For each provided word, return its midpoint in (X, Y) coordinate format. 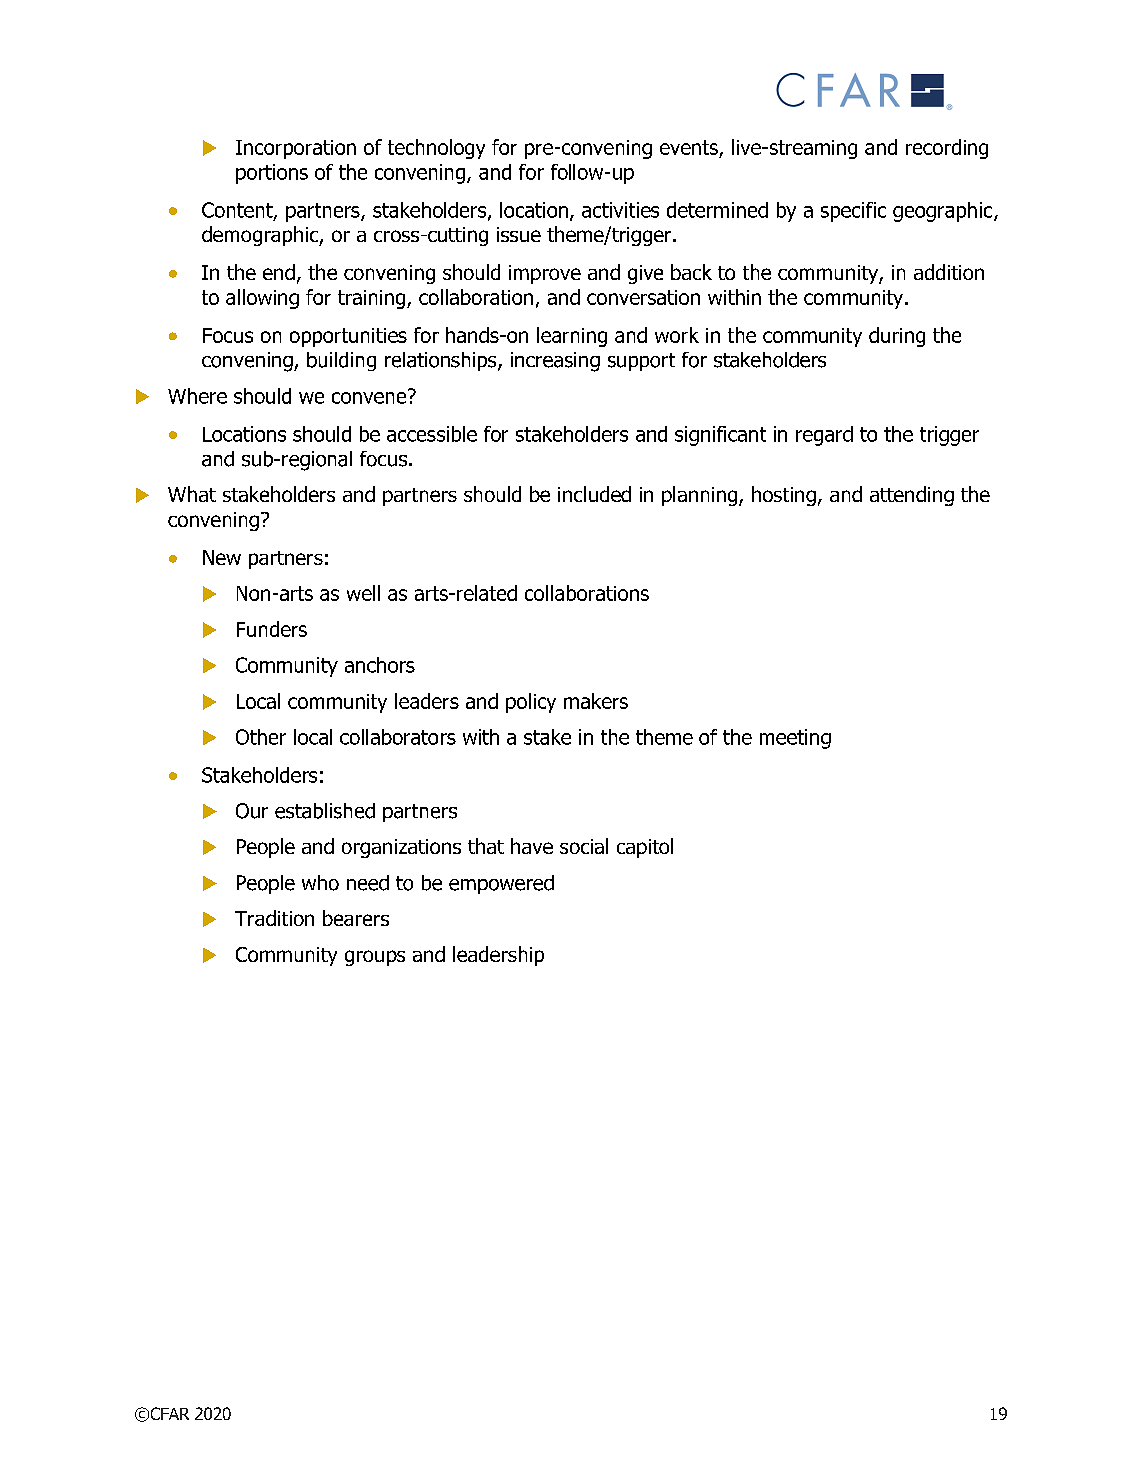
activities (620, 210)
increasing (555, 362)
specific (853, 212)
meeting (795, 739)
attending (912, 496)
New (222, 557)
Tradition (274, 918)
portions (272, 174)
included (594, 494)
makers (596, 701)
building (341, 361)
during (897, 337)
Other (261, 737)
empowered (501, 884)
